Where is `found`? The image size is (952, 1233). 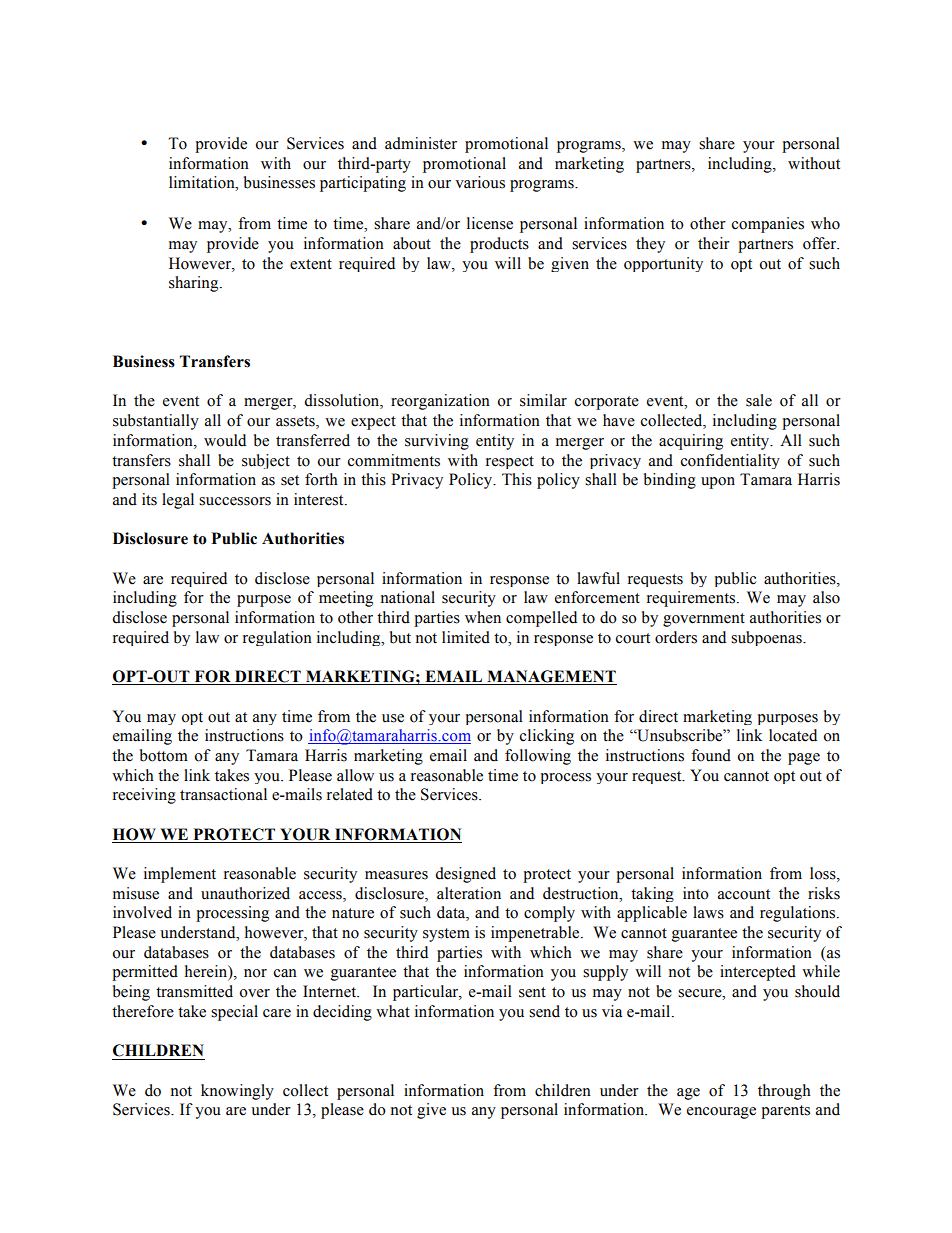 found is located at coordinates (711, 755).
